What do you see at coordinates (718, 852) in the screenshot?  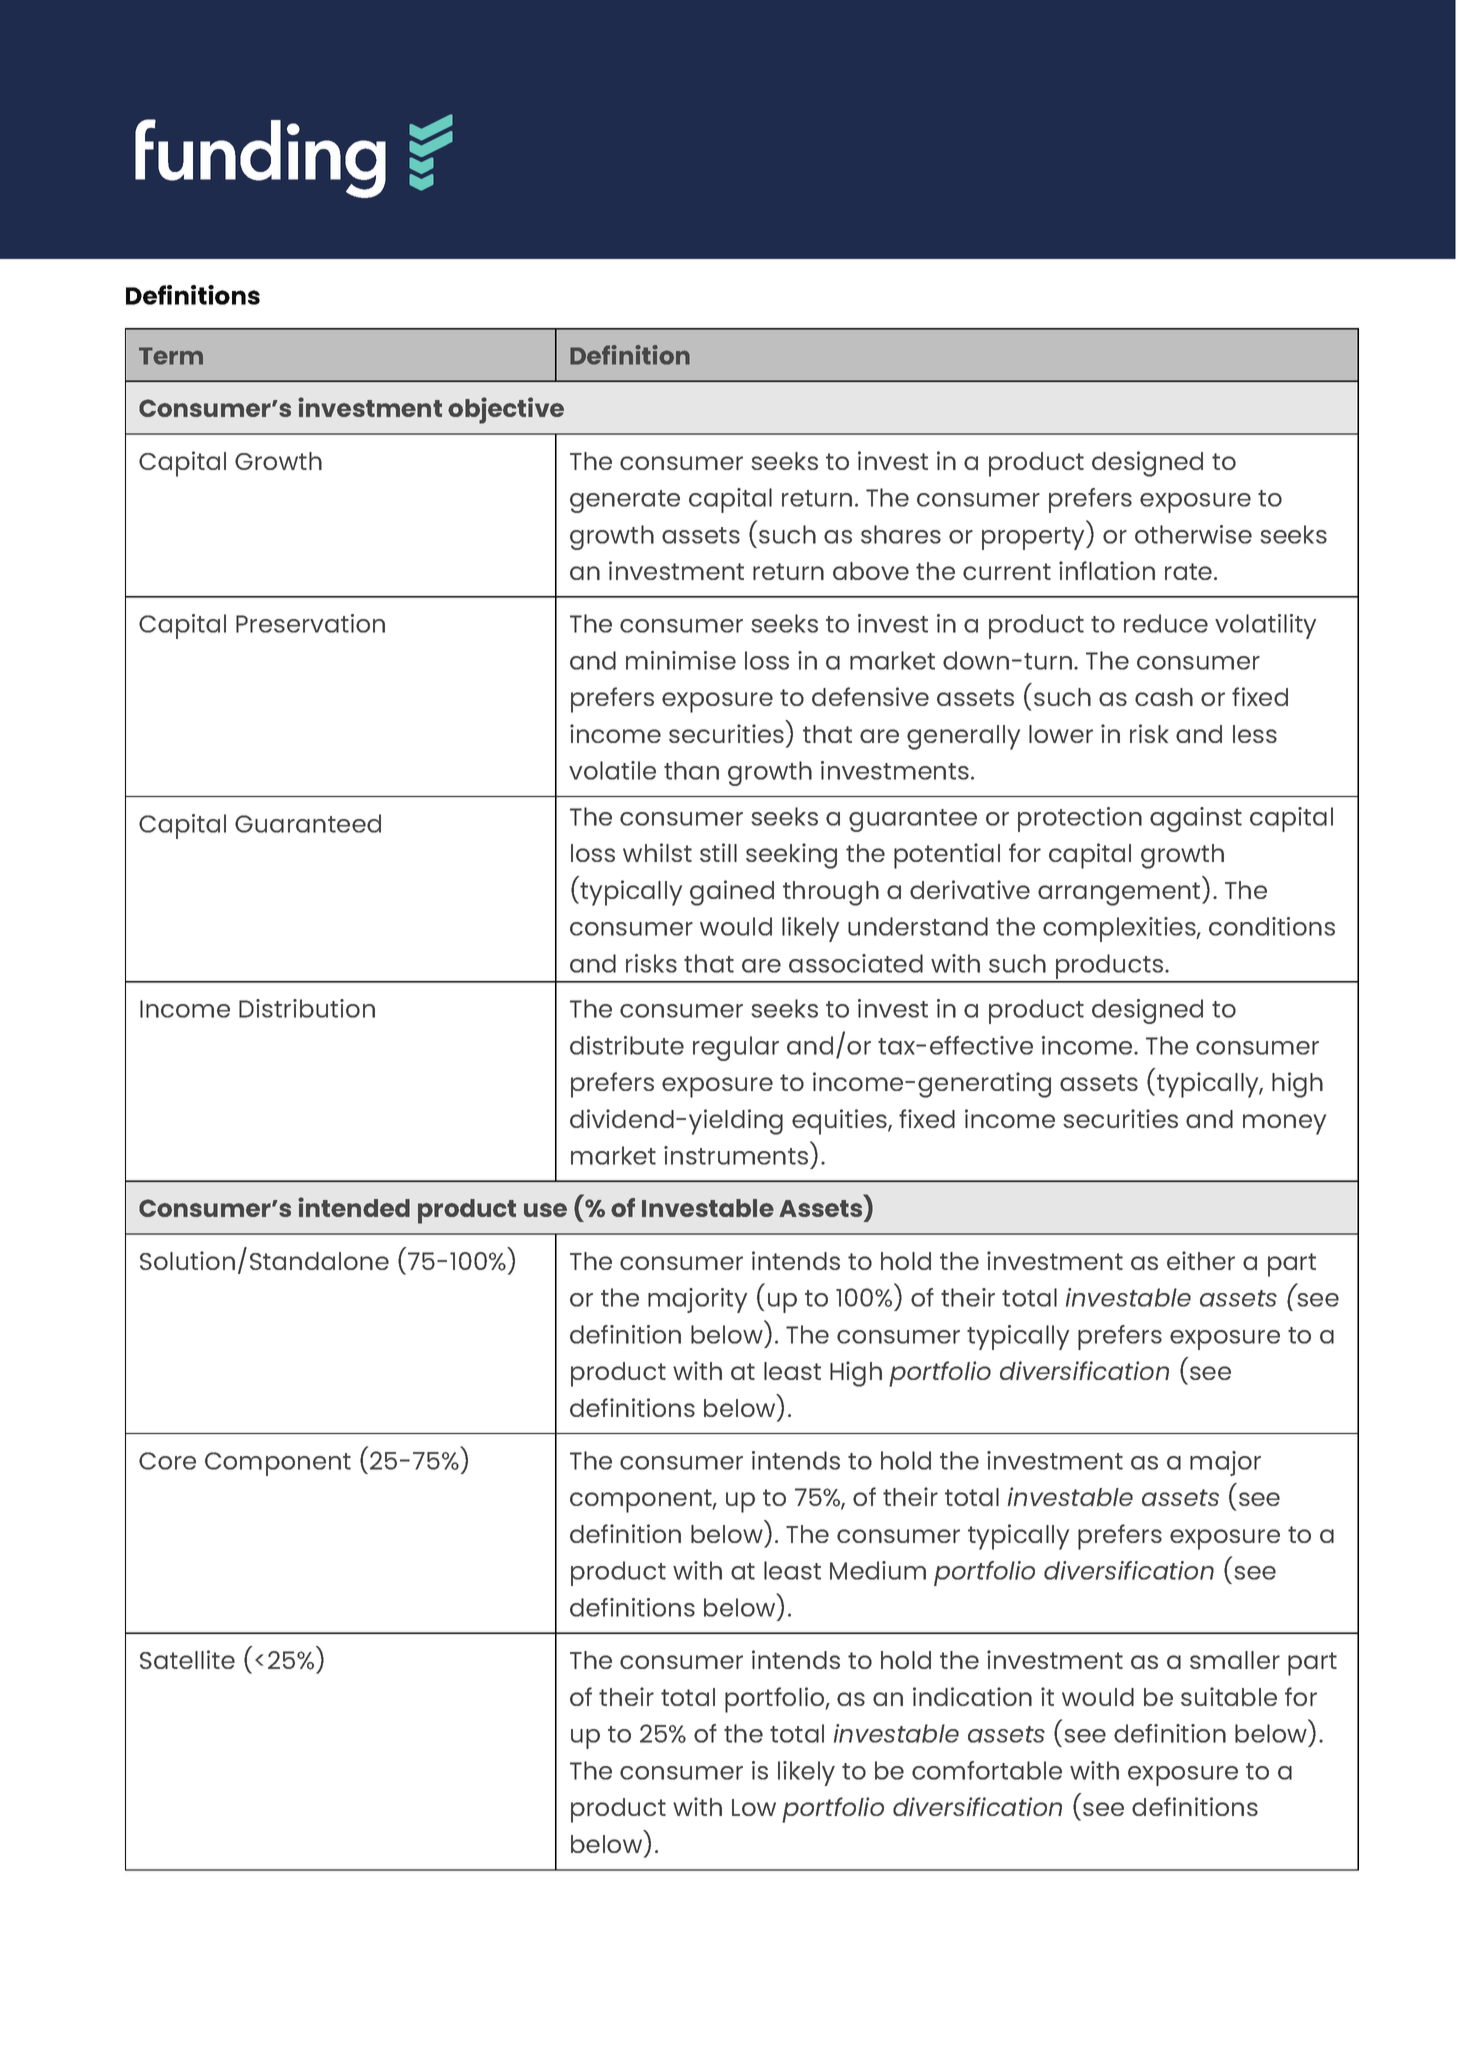 I see `still` at bounding box center [718, 852].
